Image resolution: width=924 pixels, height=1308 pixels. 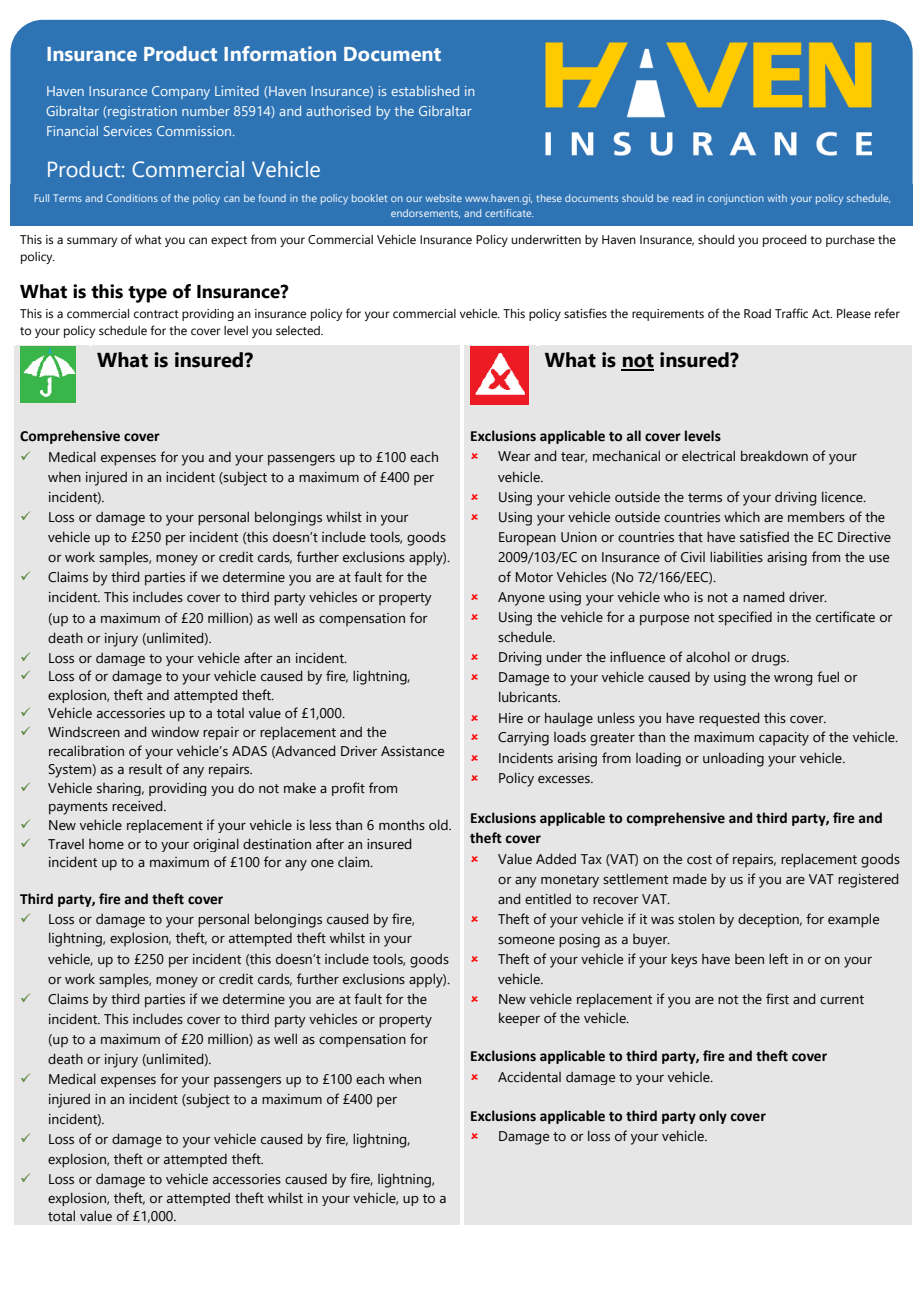 What do you see at coordinates (529, 1077) in the screenshot?
I see `Accidental` at bounding box center [529, 1077].
